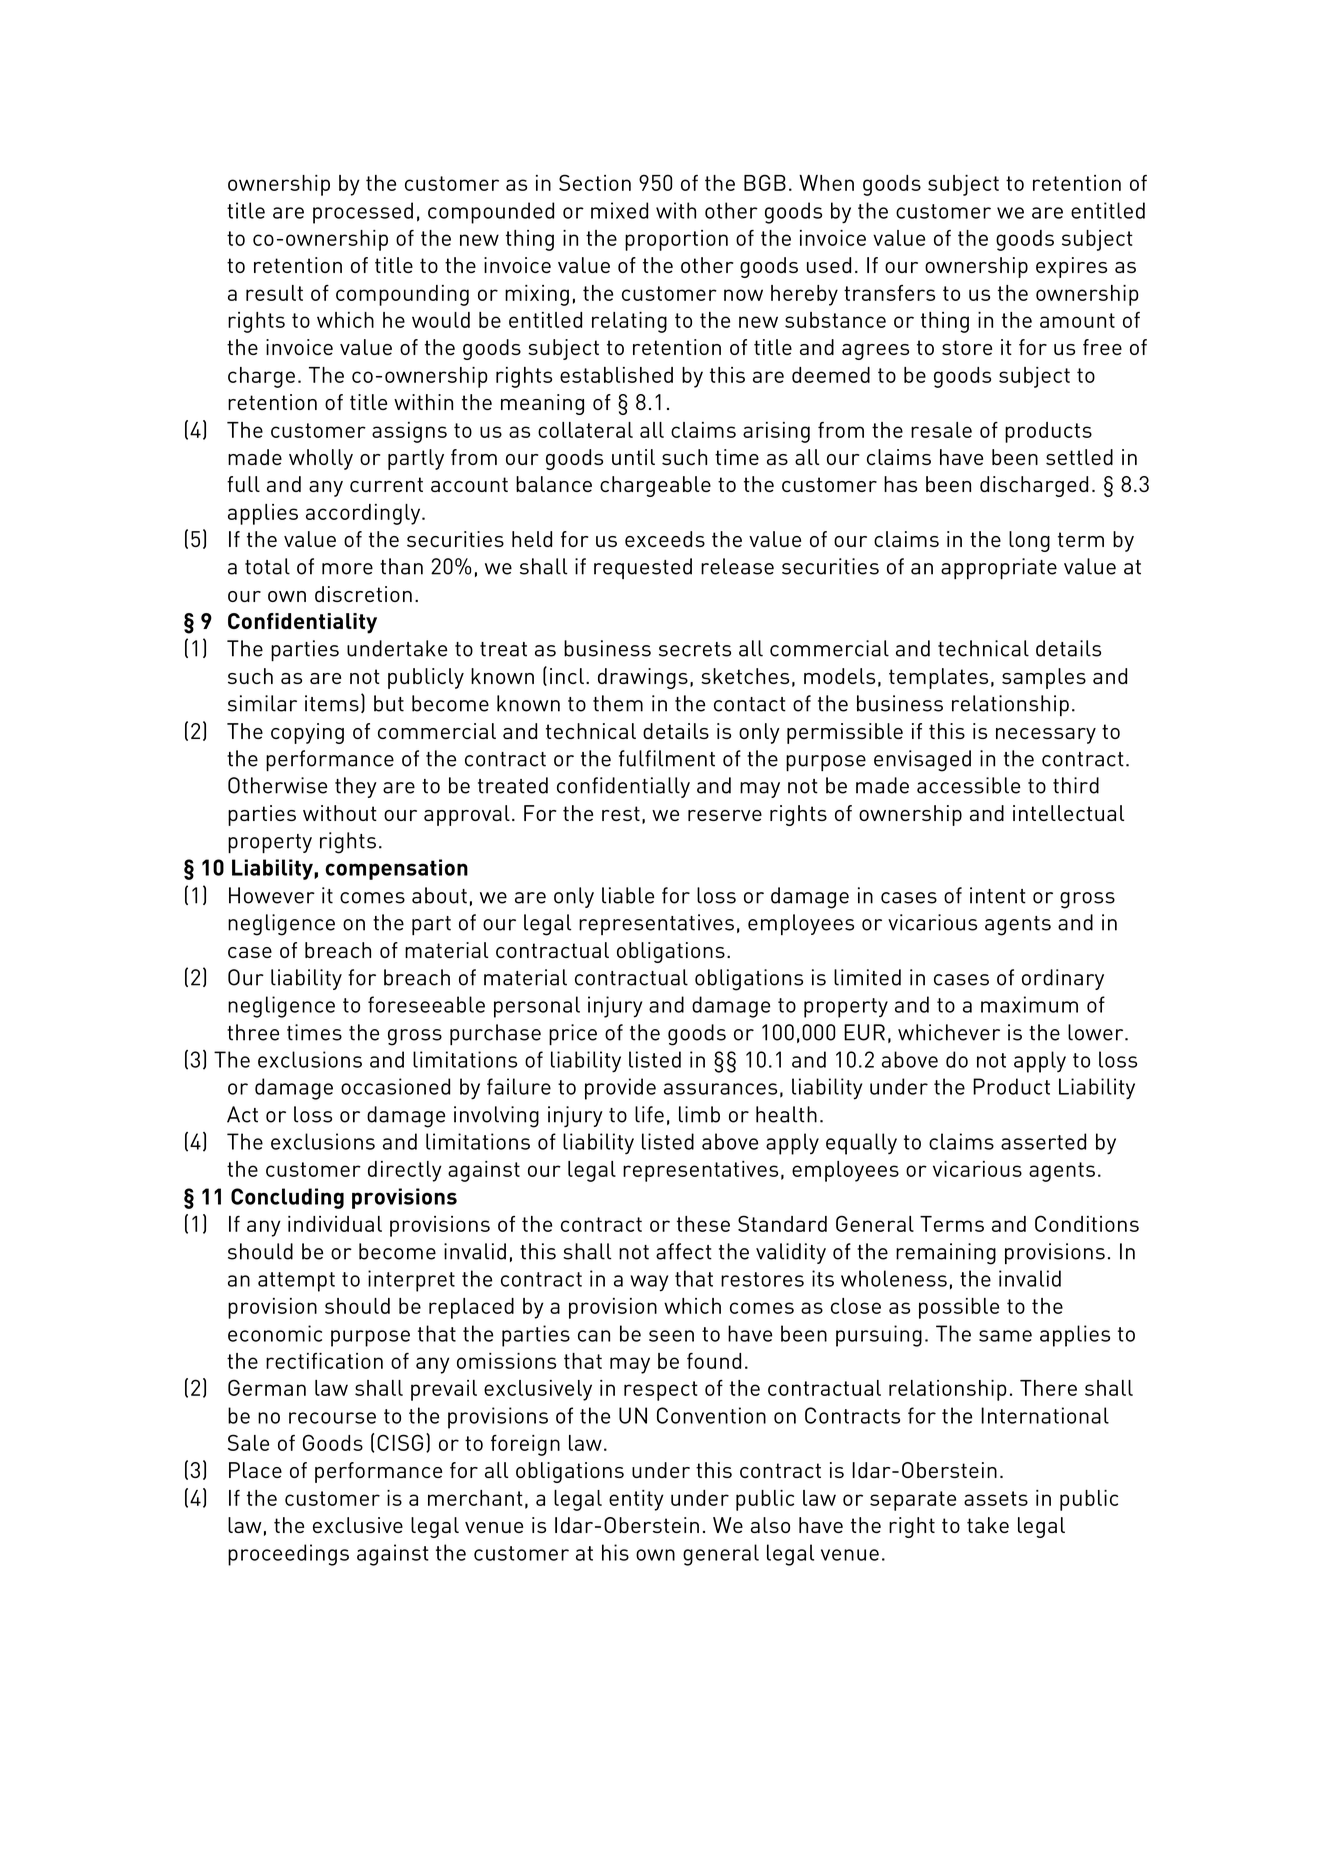  I want to click on proportion, so click(676, 240).
